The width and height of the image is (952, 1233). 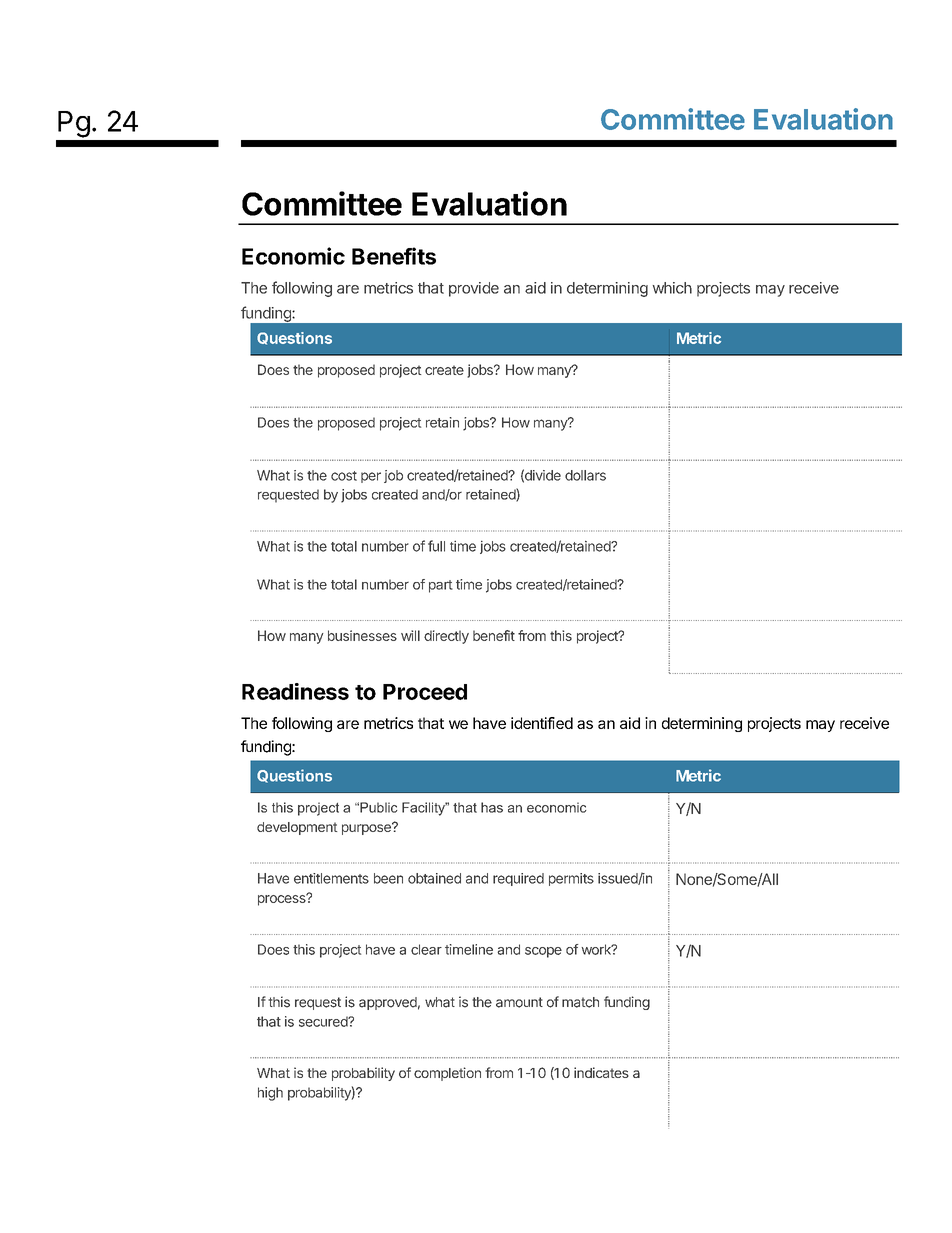 What do you see at coordinates (492, 807) in the image?
I see `has` at bounding box center [492, 807].
